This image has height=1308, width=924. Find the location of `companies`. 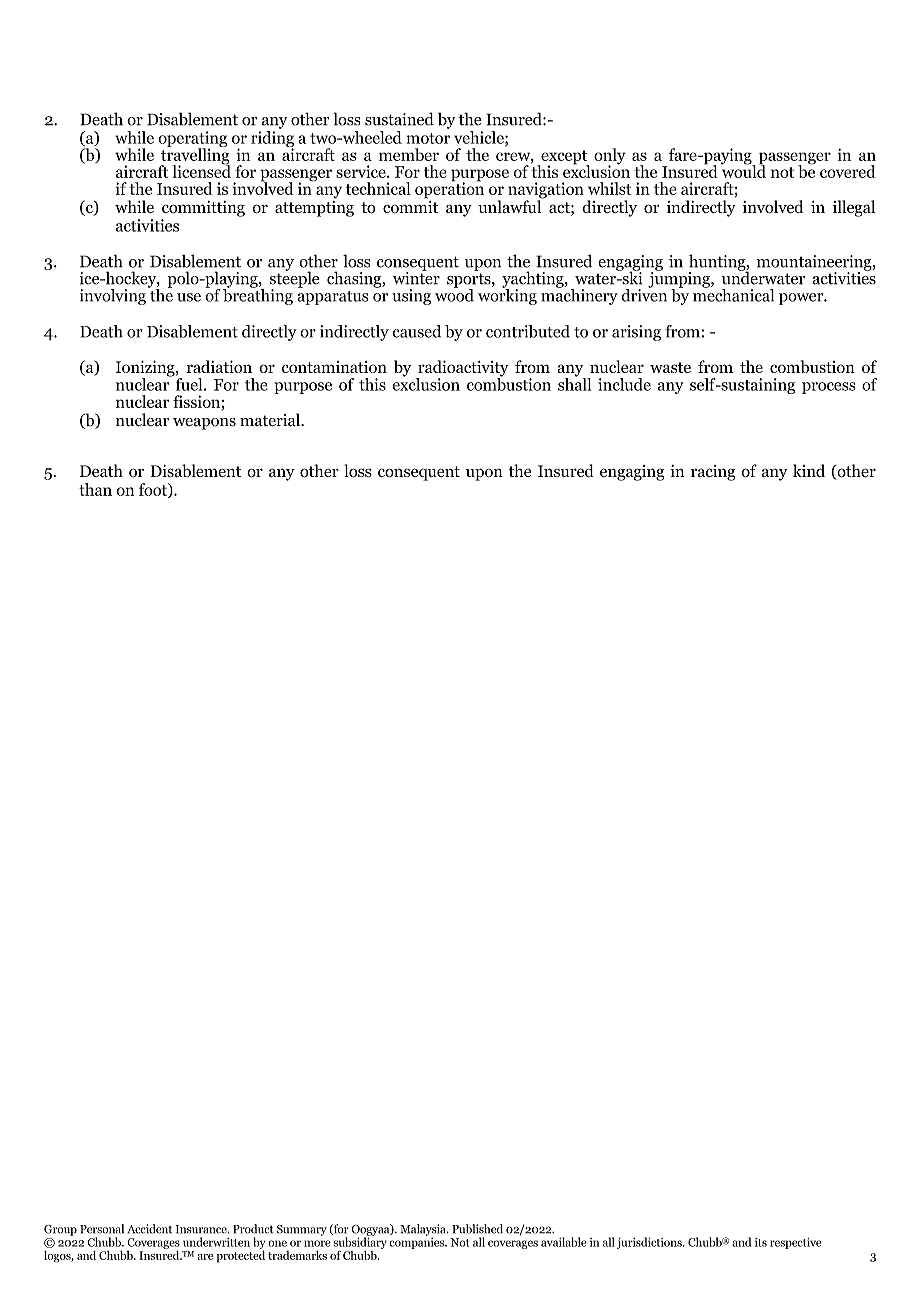

companies is located at coordinates (417, 1242).
